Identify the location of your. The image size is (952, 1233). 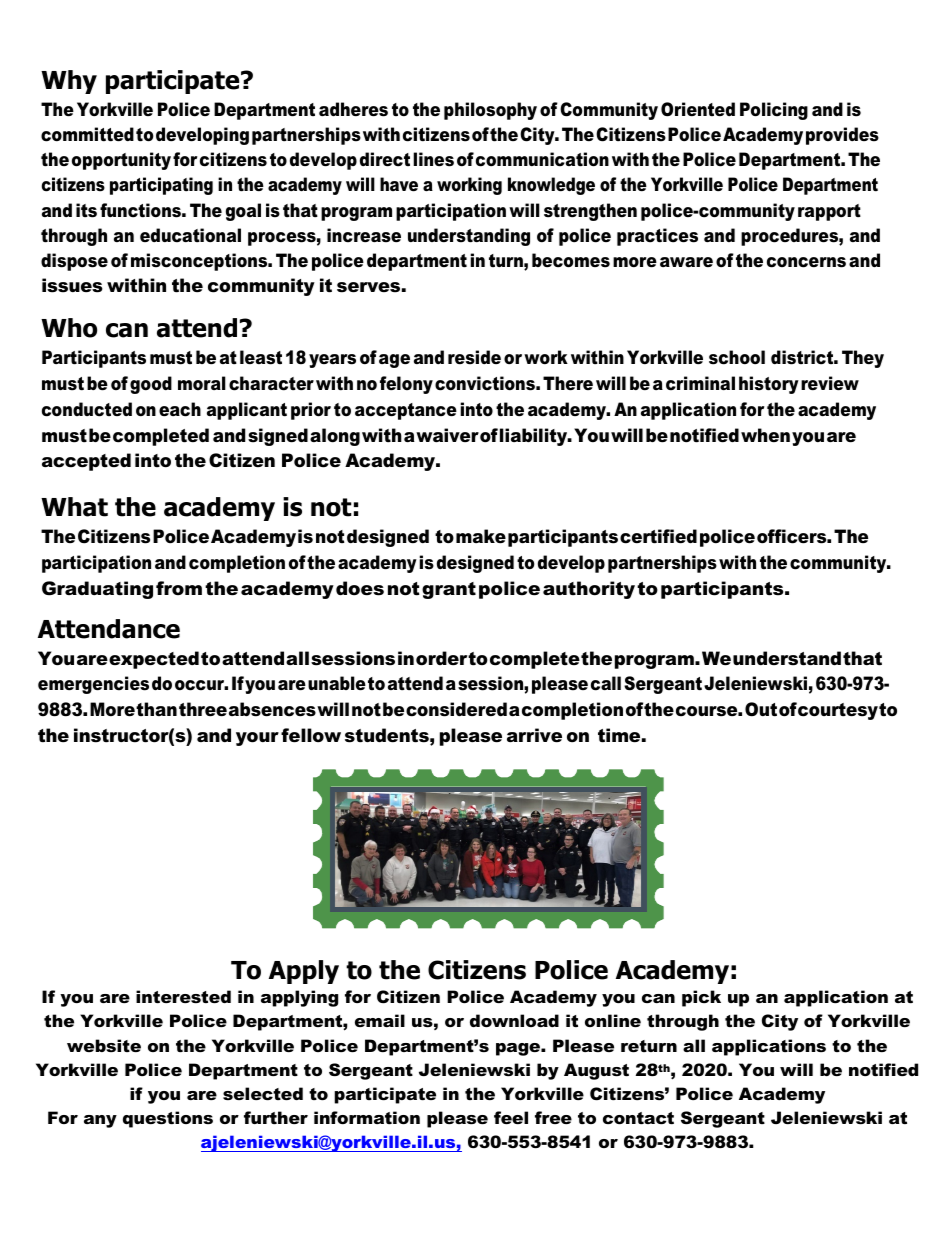
(257, 739).
